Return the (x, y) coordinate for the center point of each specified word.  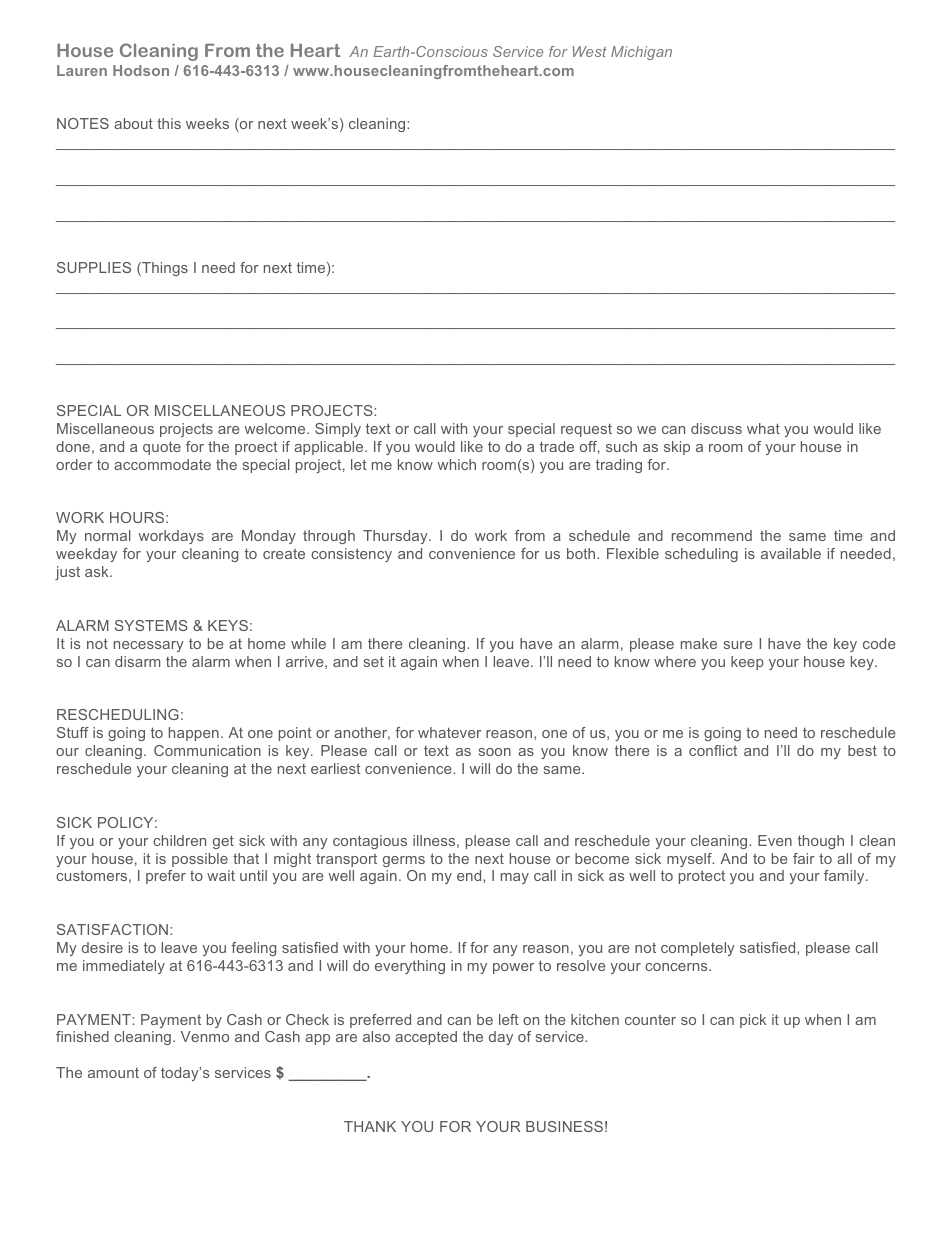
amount (113, 1073)
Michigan (641, 53)
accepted (426, 1038)
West (590, 51)
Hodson (141, 70)
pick (753, 1021)
